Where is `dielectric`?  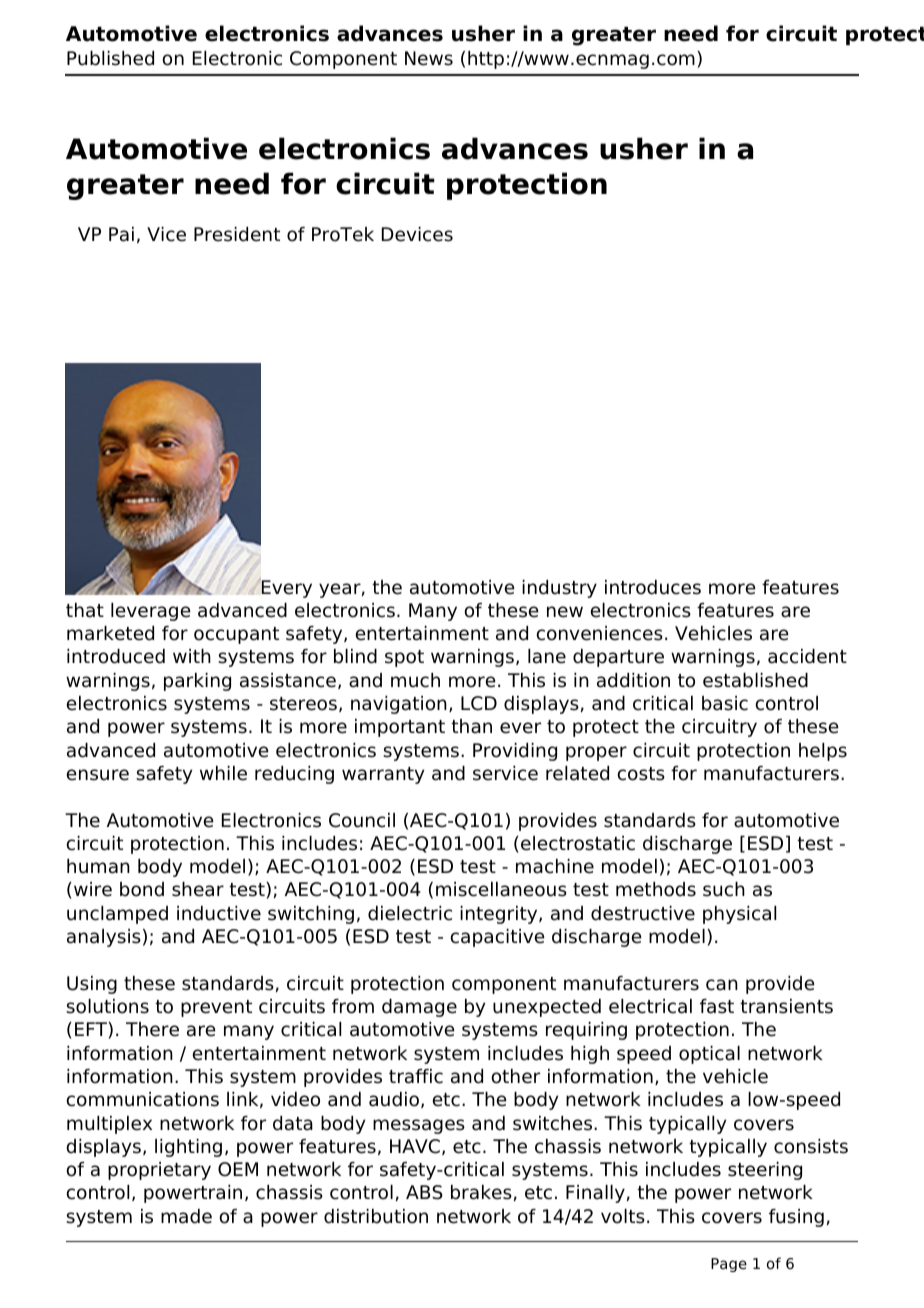 dielectric is located at coordinates (410, 913).
